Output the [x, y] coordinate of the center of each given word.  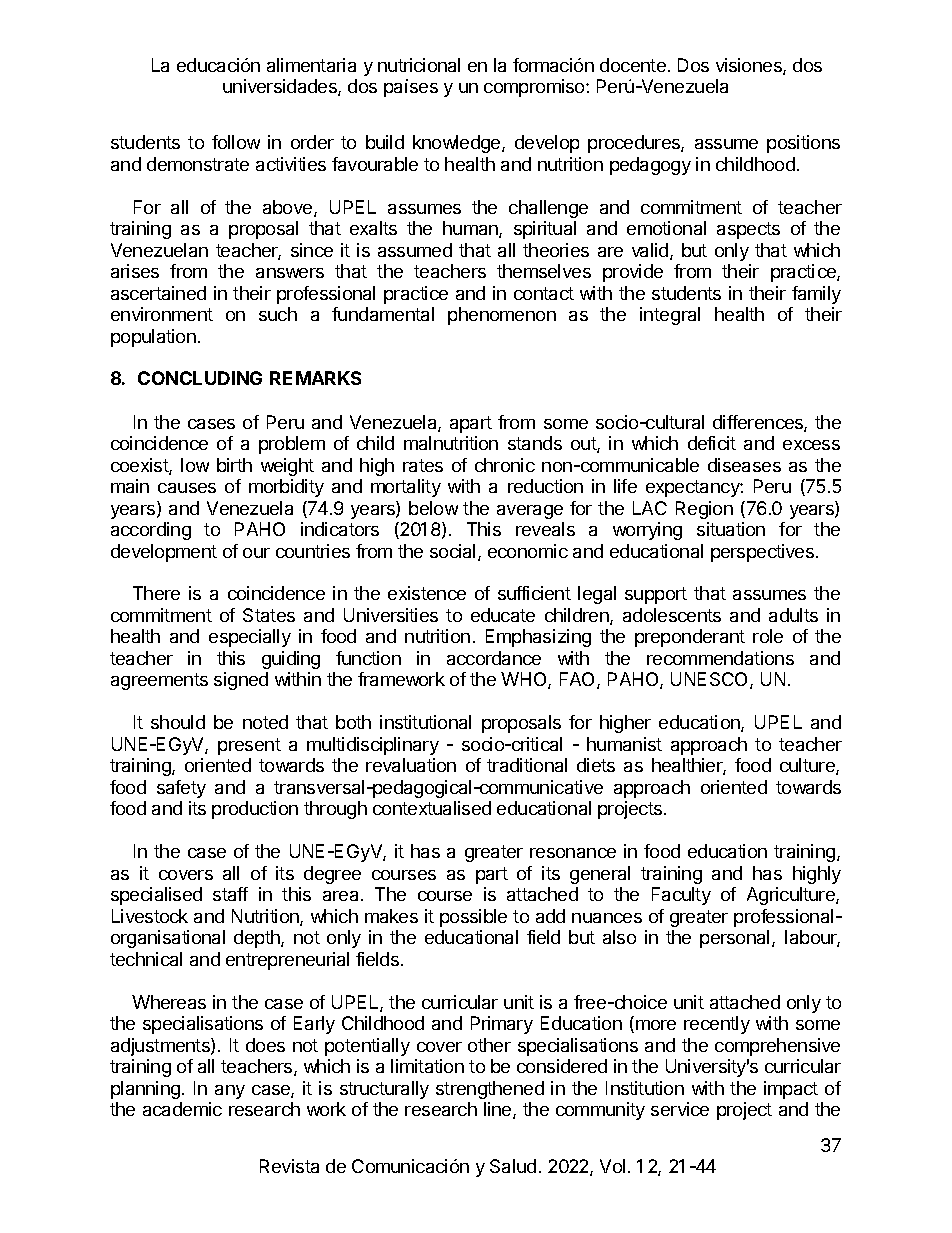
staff [230, 894]
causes [187, 488]
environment [162, 314]
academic [182, 1109]
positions [803, 144]
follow [236, 142]
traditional [527, 765]
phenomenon [502, 316]
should [178, 722]
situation [731, 529]
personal [734, 939]
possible [473, 918]
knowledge [458, 144]
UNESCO [711, 680]
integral [670, 316]
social [452, 551]
